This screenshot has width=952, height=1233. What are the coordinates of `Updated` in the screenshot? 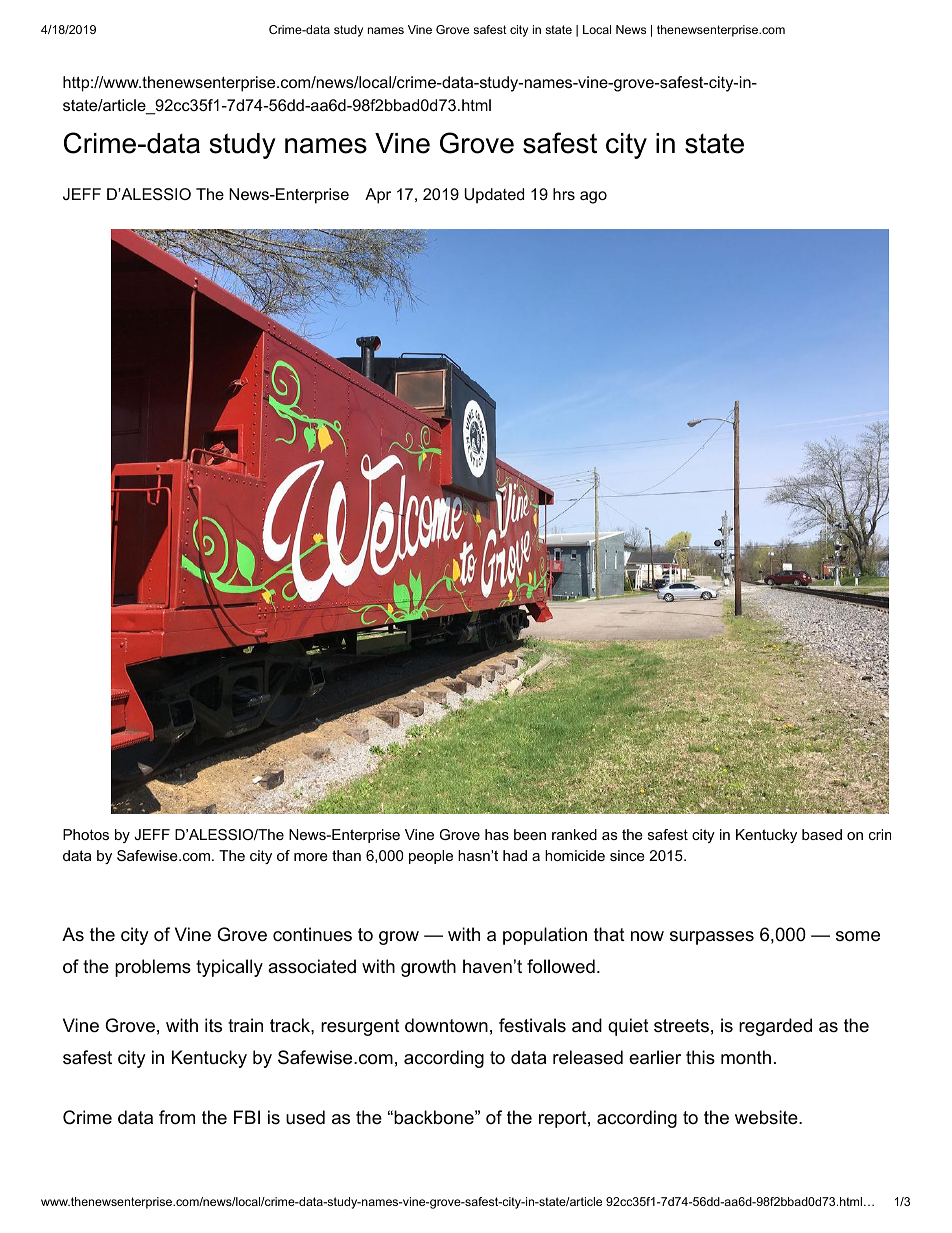 It's located at (494, 196).
